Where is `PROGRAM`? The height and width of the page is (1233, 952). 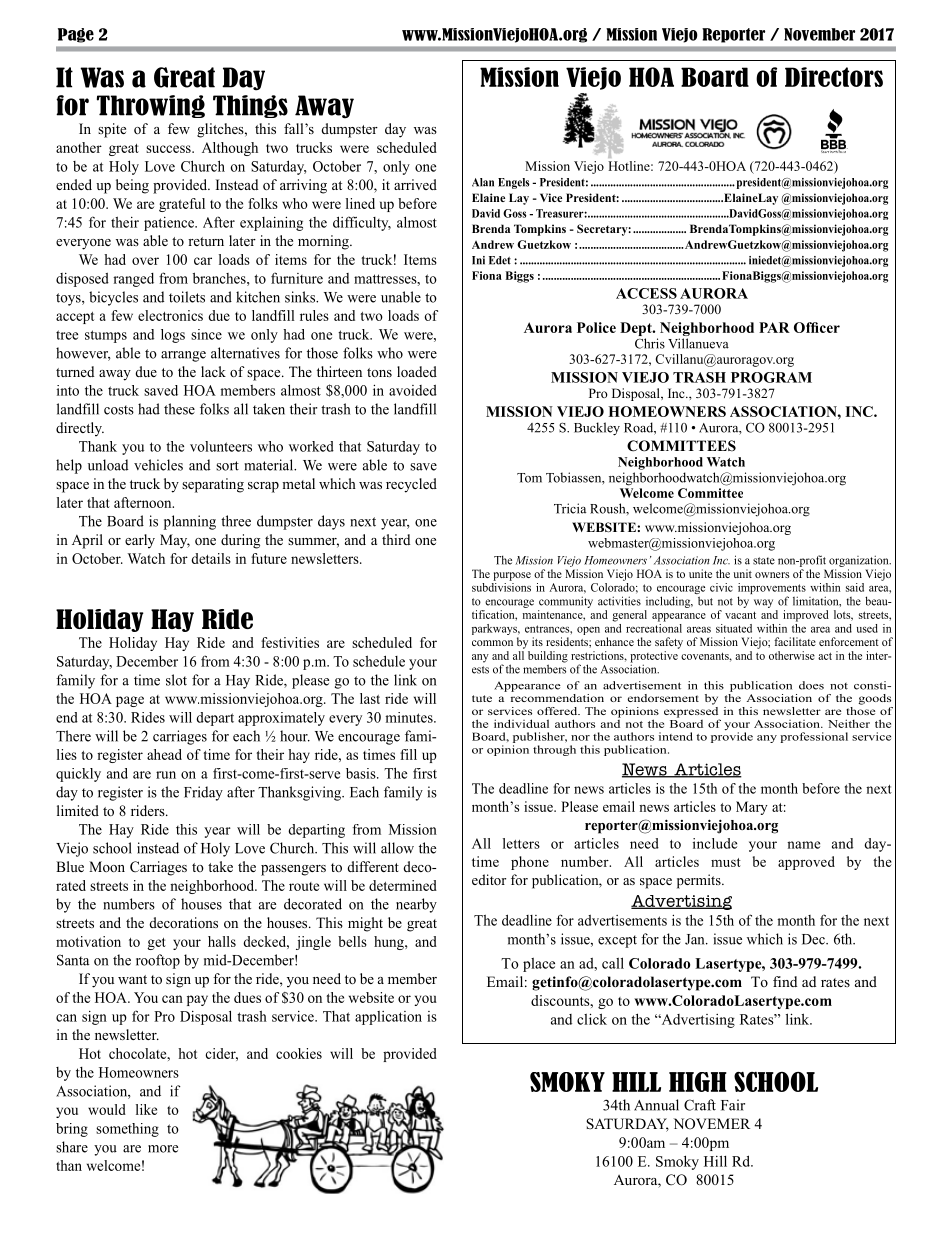
PROGRAM is located at coordinates (771, 377).
